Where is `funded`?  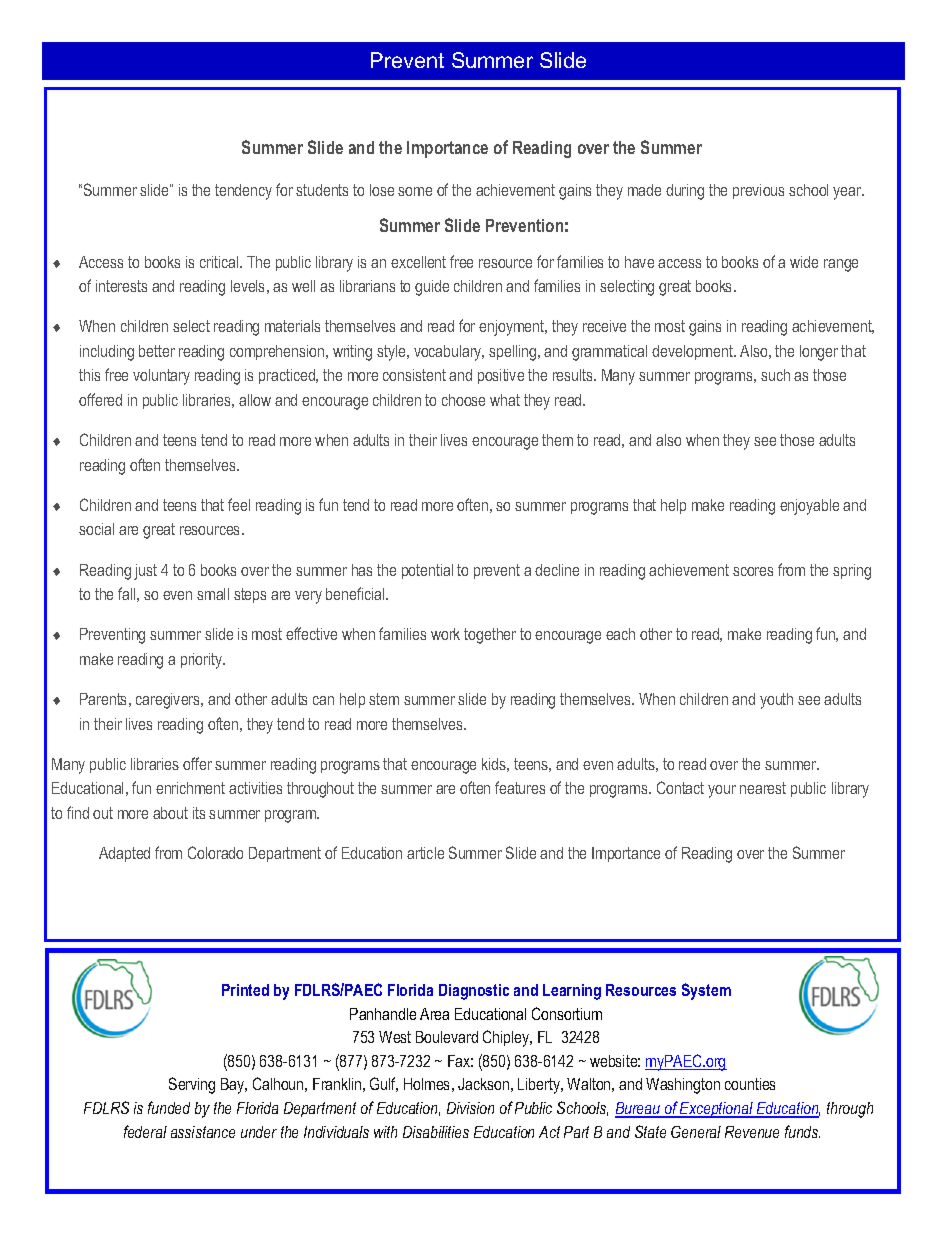 funded is located at coordinates (169, 1107).
